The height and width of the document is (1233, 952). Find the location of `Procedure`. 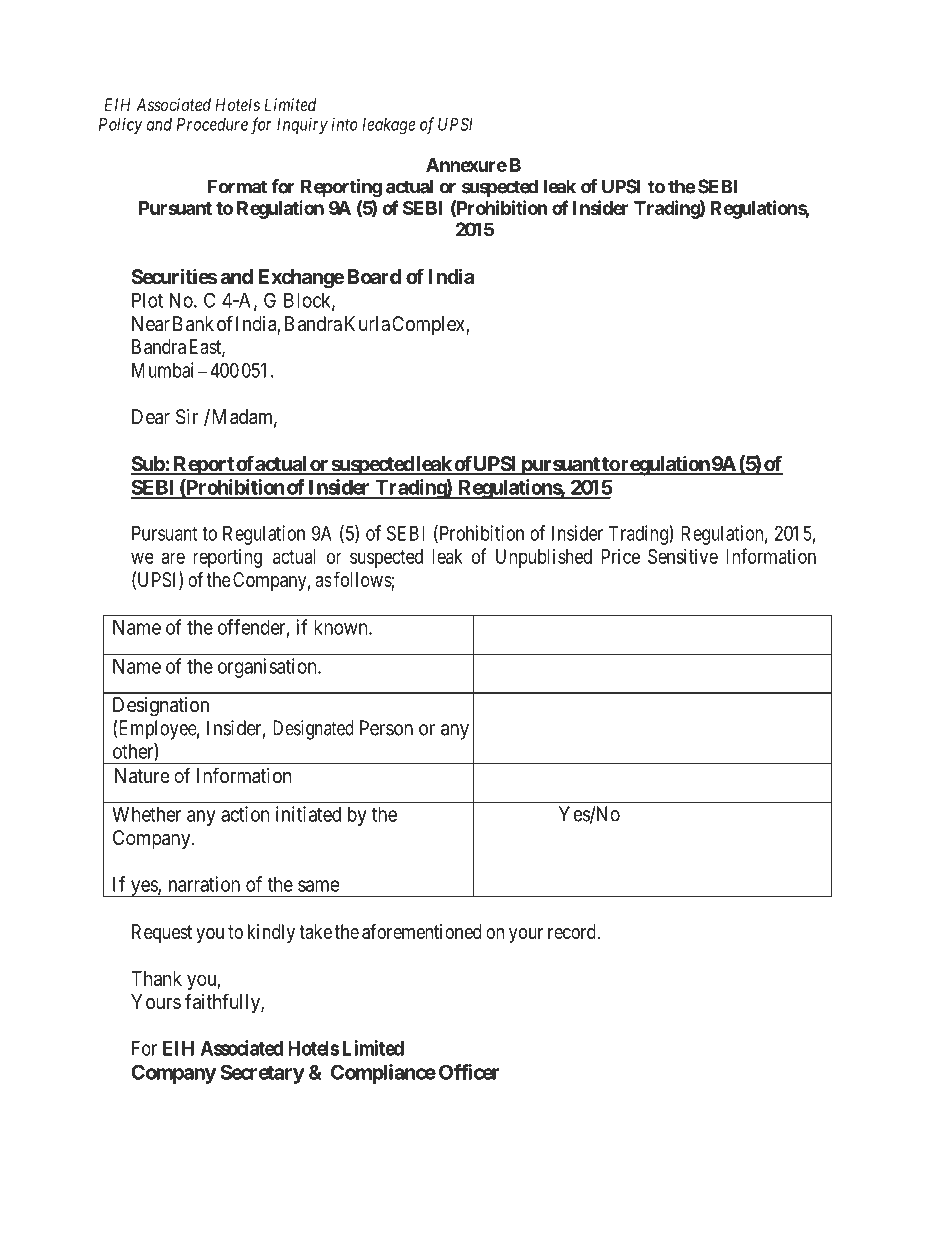

Procedure is located at coordinates (212, 124).
